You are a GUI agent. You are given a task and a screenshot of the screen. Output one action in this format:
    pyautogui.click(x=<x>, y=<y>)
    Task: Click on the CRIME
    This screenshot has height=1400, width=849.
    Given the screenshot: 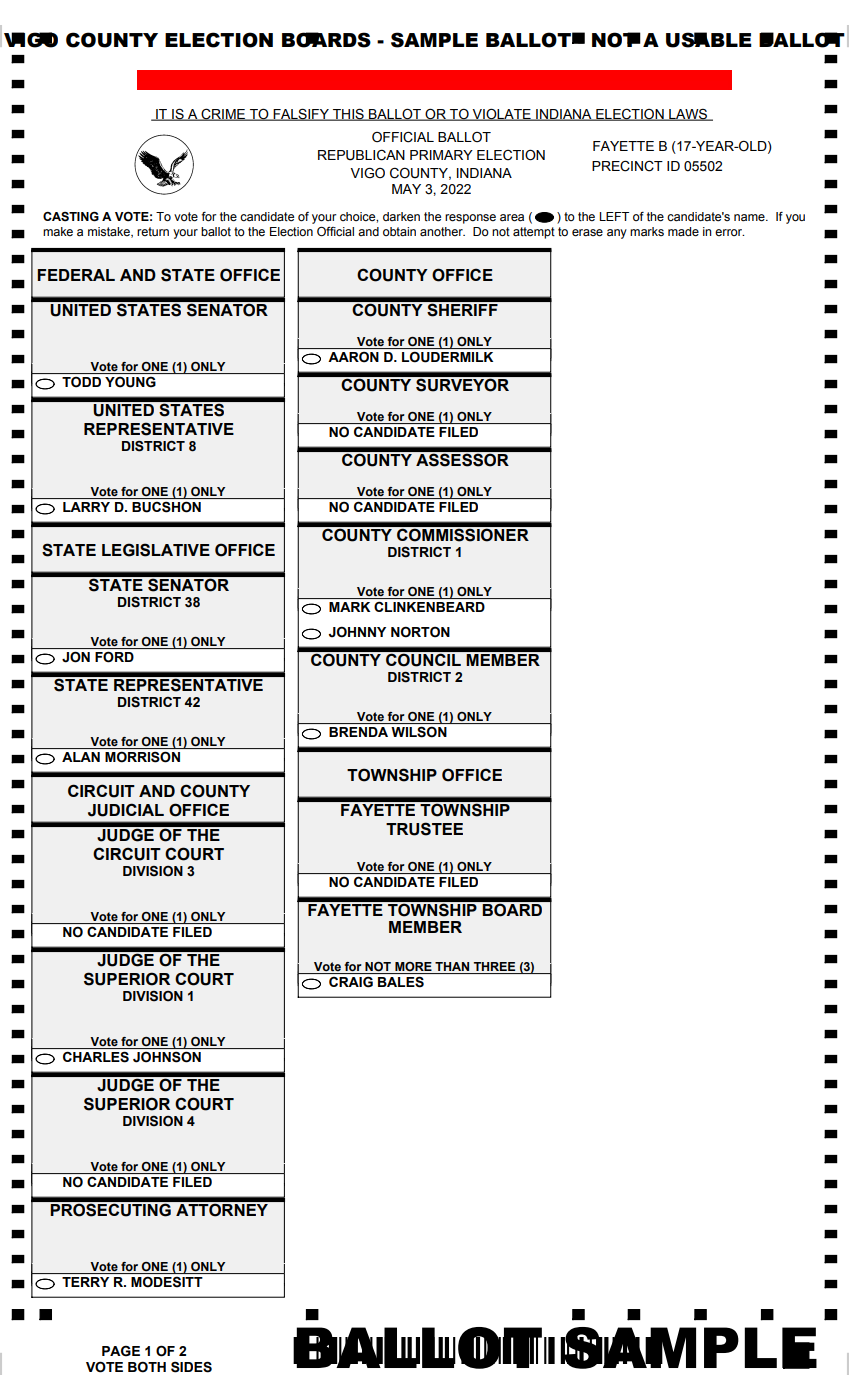 What is the action you would take?
    pyautogui.click(x=223, y=114)
